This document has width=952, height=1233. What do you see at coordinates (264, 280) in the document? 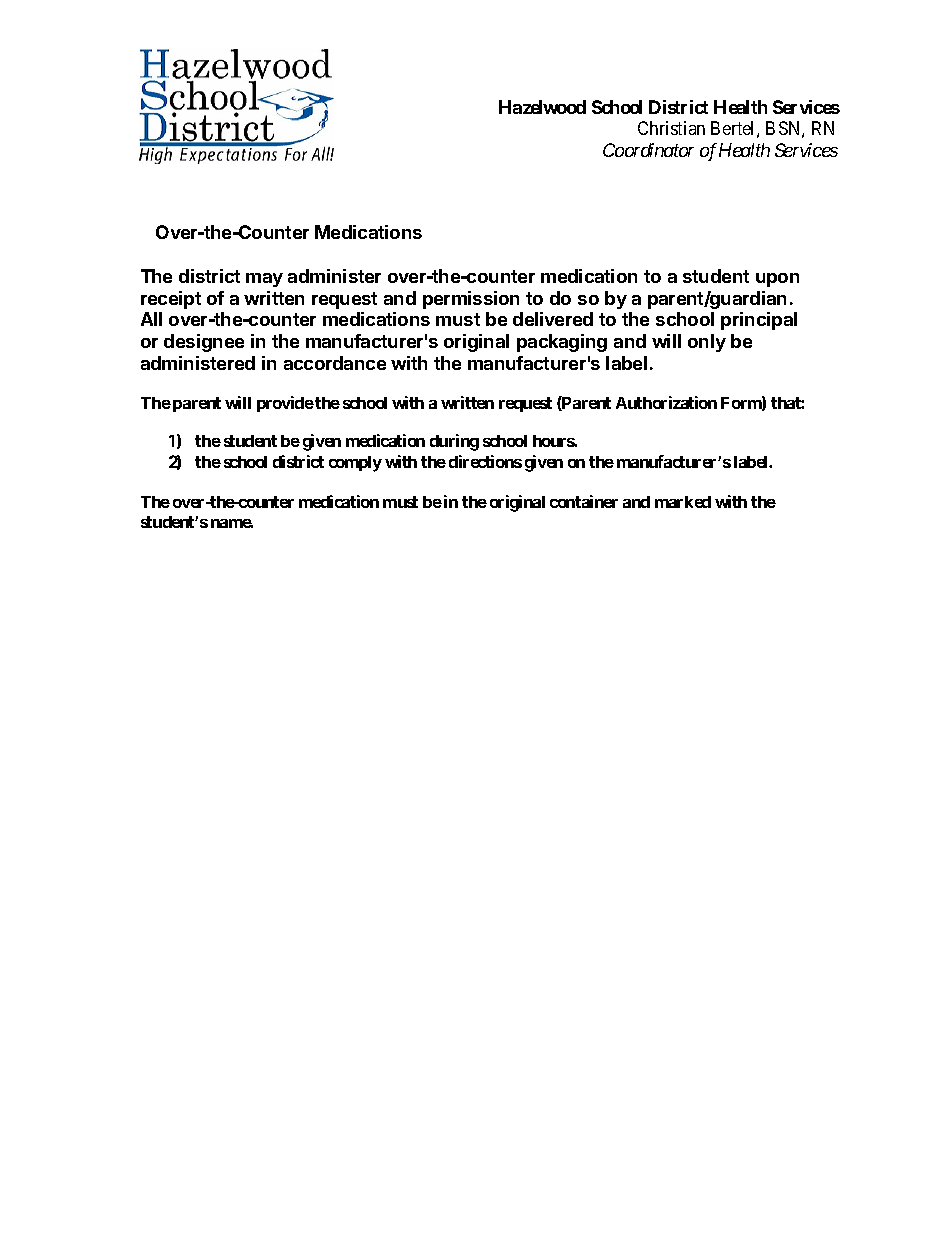
I see `may` at bounding box center [264, 280].
